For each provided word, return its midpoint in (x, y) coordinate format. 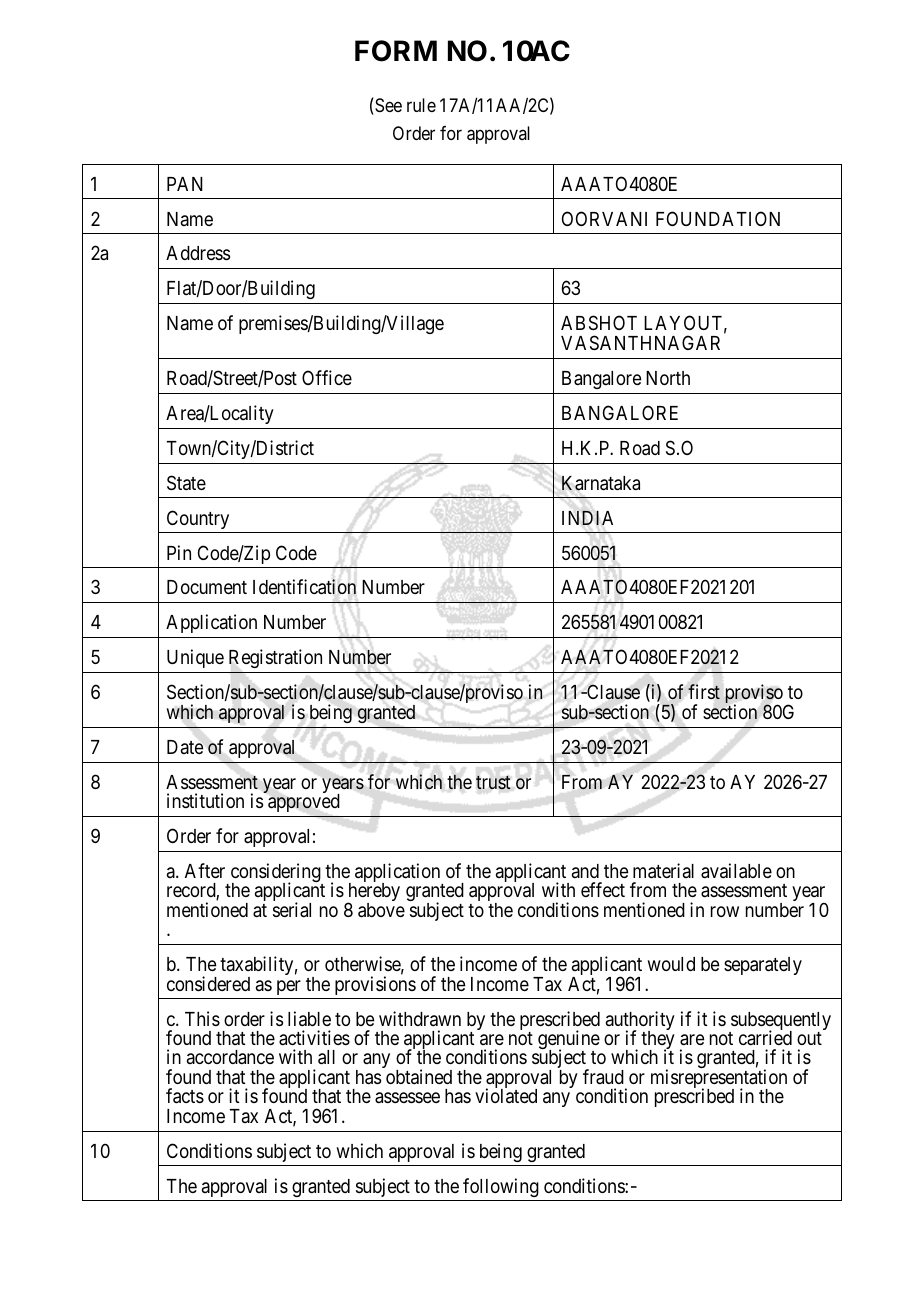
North (668, 378)
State (186, 483)
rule (421, 105)
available (736, 871)
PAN (185, 184)
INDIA (587, 517)
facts (185, 1096)
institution (205, 800)
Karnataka (601, 483)
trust (493, 782)
